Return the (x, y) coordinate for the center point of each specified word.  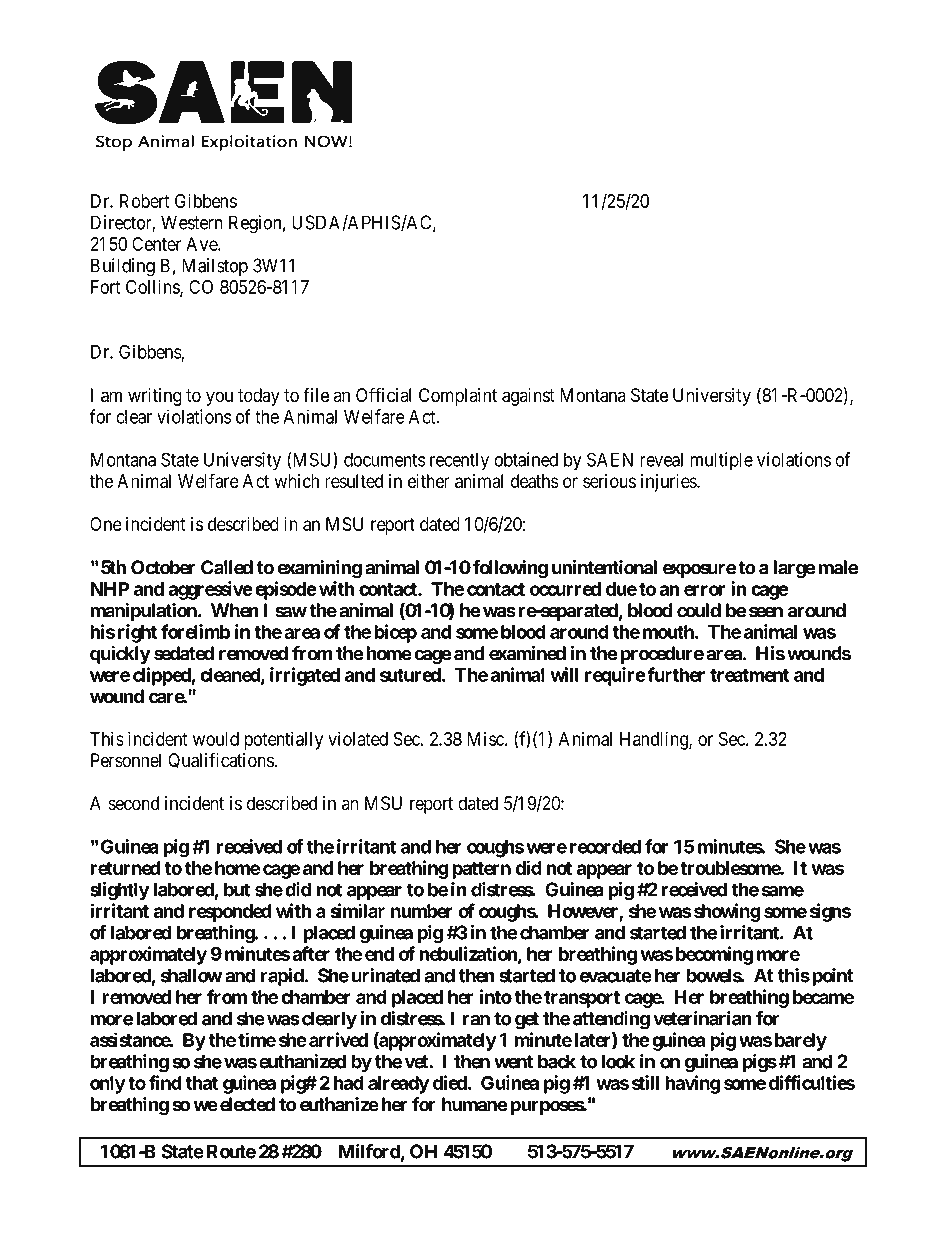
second (134, 803)
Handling (655, 740)
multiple (722, 461)
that (201, 1083)
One (106, 524)
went (513, 1062)
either (429, 481)
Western (192, 222)
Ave (202, 244)
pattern (481, 870)
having (692, 1084)
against (528, 397)
